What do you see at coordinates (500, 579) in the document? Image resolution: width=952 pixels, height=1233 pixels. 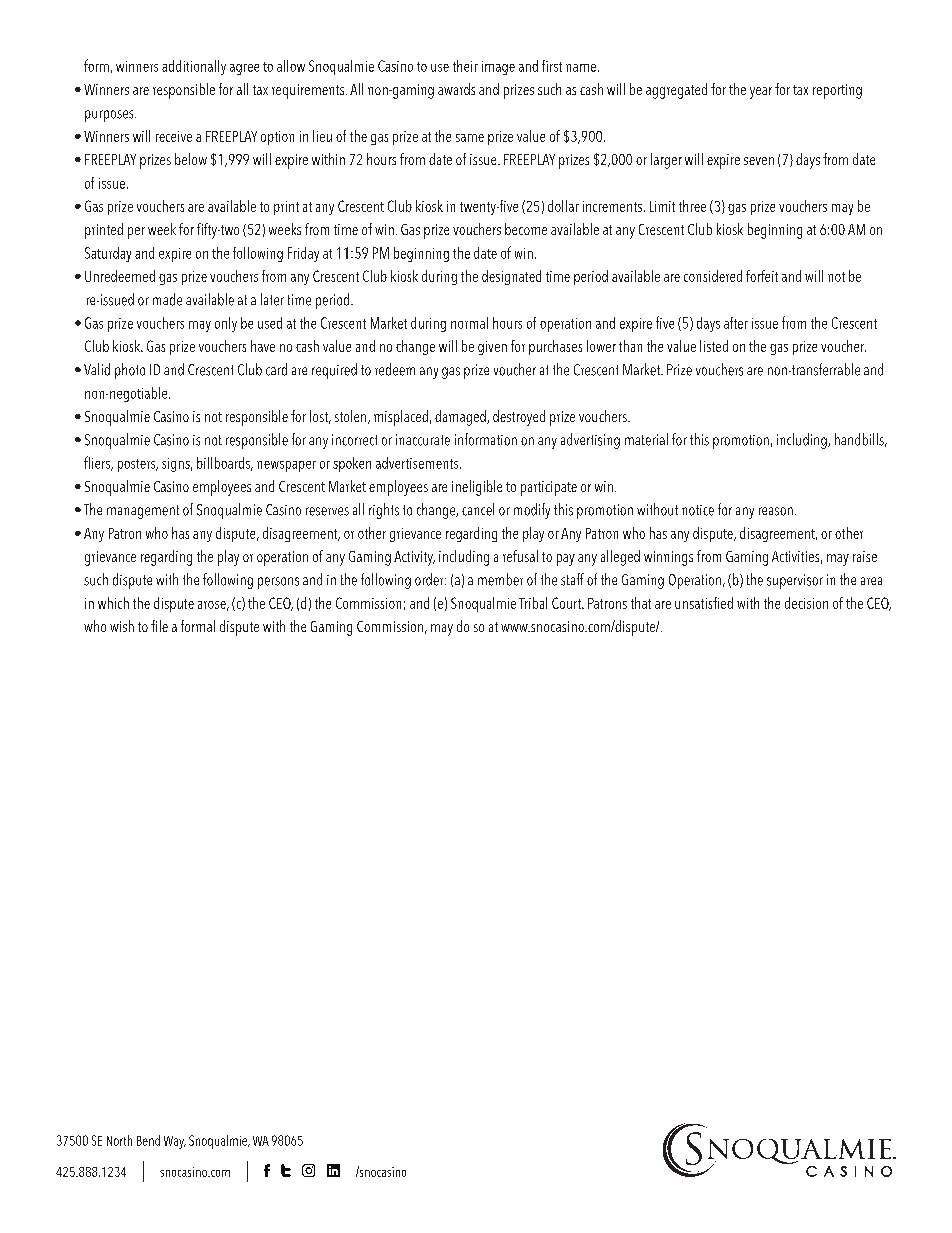 I see `member` at bounding box center [500, 579].
